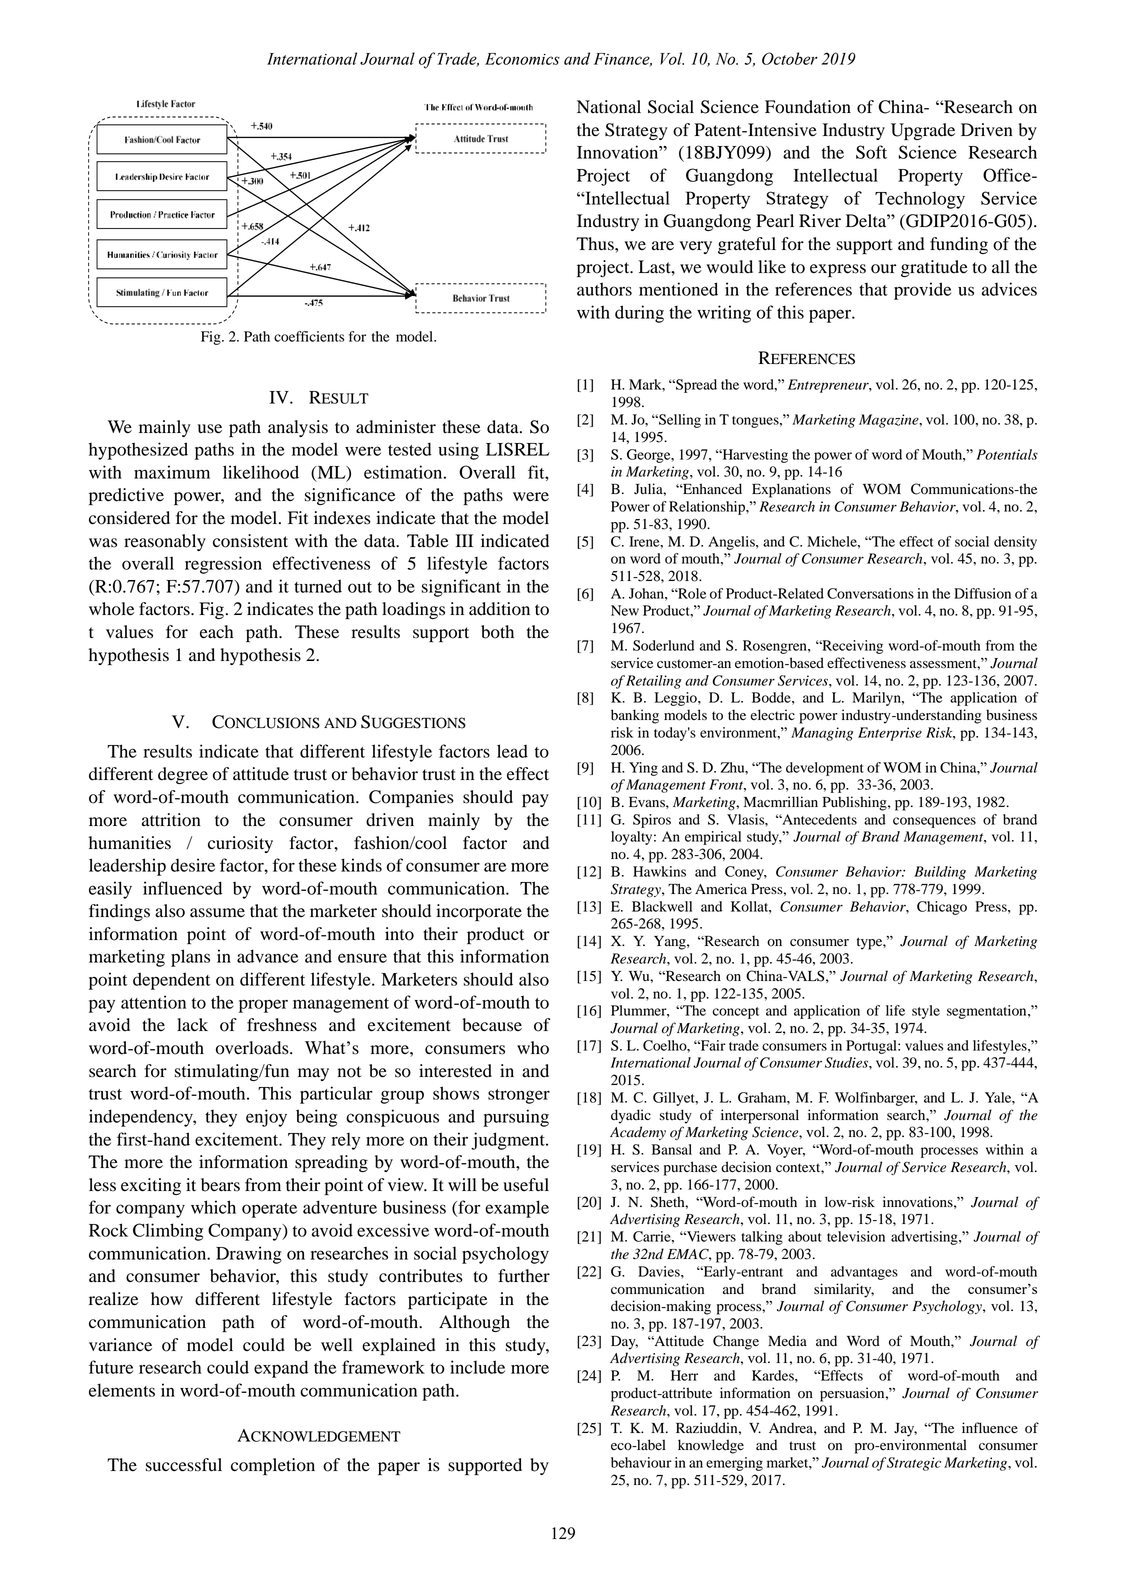 The height and width of the screenshot is (1592, 1126). Describe the element at coordinates (522, 59) in the screenshot. I see `Economics` at that location.
